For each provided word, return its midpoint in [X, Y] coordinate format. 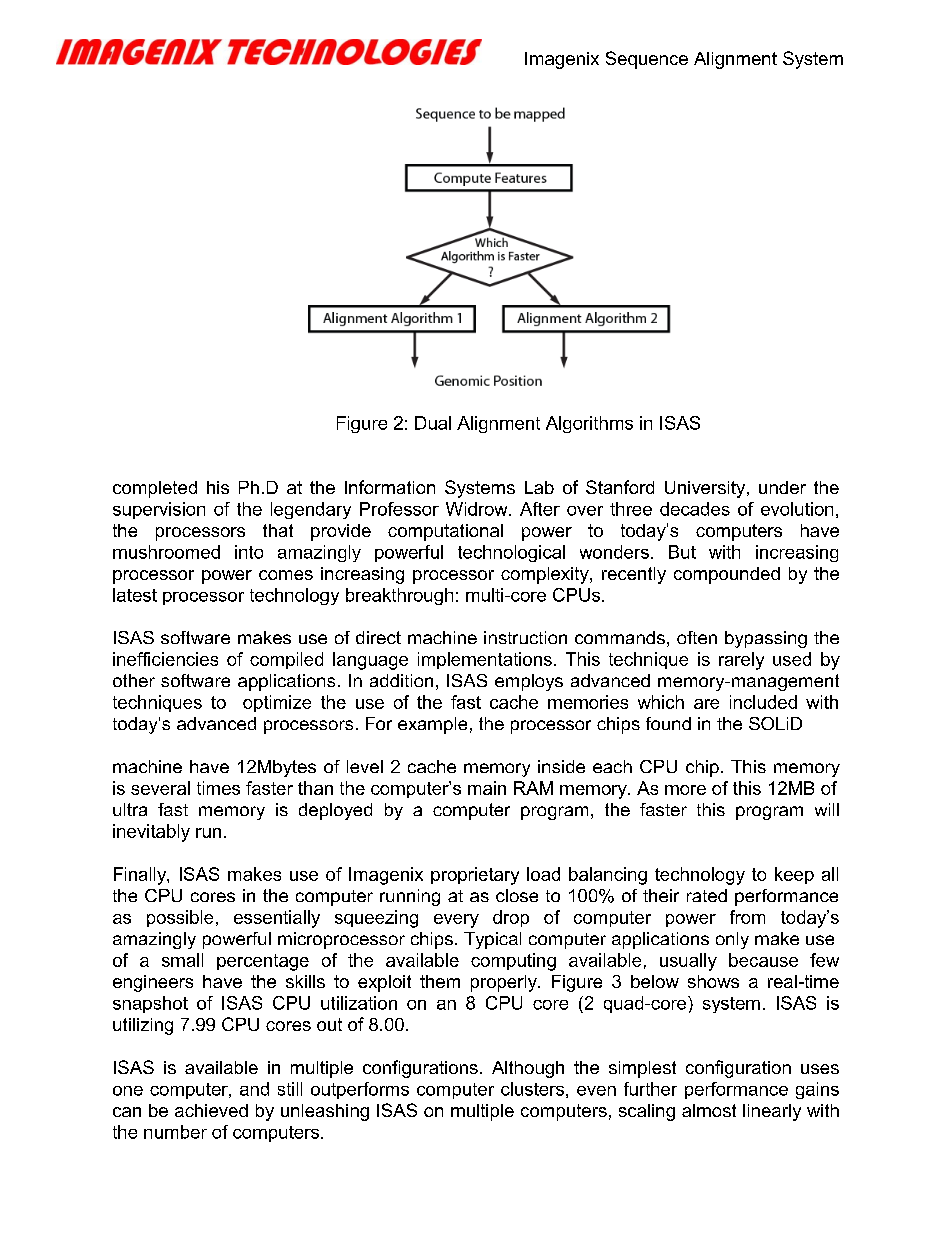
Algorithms [589, 424]
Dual [433, 423]
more [685, 790]
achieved [211, 1110]
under [782, 487]
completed [155, 489]
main [487, 788]
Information [390, 487]
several [160, 788]
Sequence [647, 60]
